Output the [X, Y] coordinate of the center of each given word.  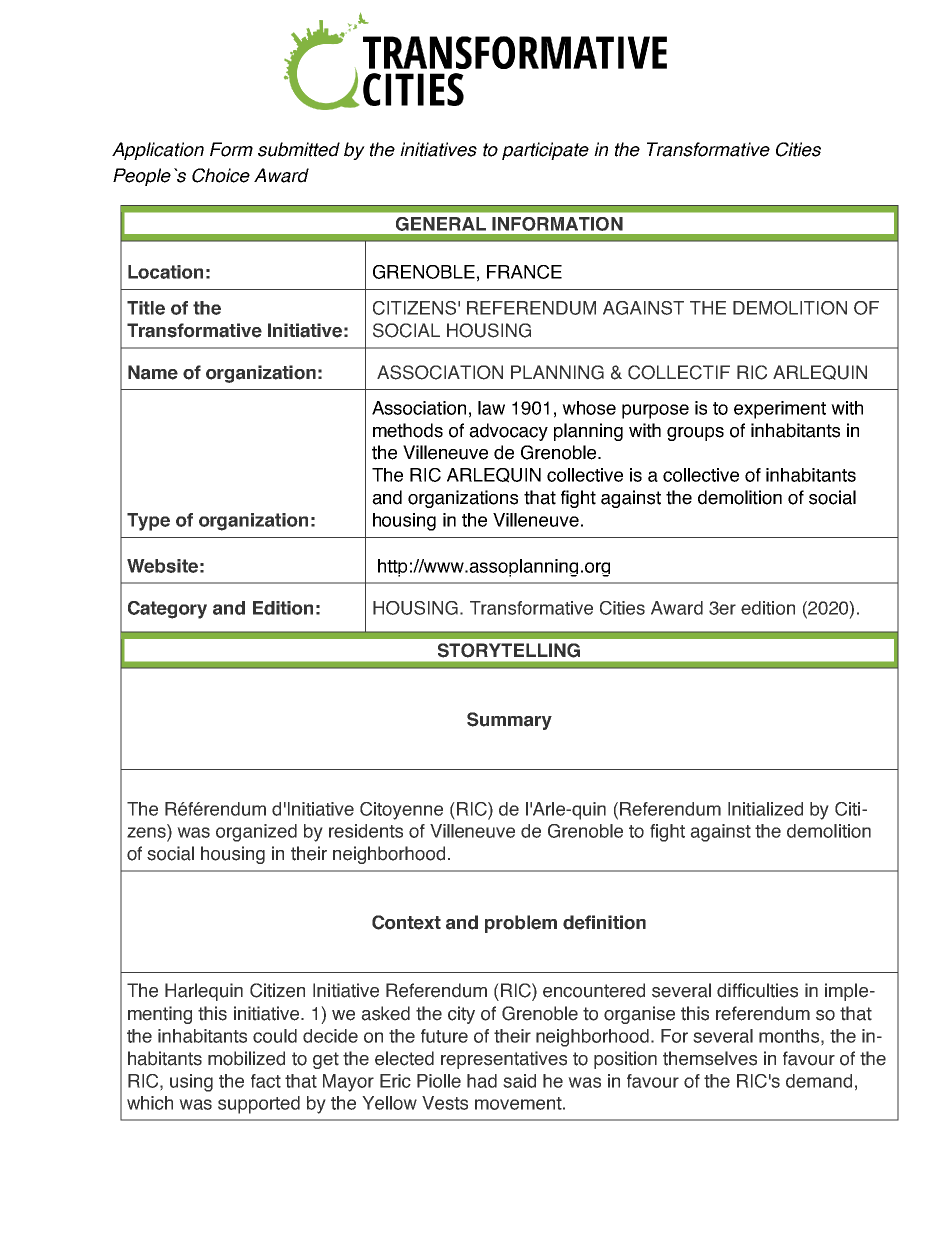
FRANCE [524, 272]
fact [266, 1081]
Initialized [765, 809]
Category [167, 610]
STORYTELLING [509, 650]
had [482, 1081]
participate [545, 151]
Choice [221, 175]
